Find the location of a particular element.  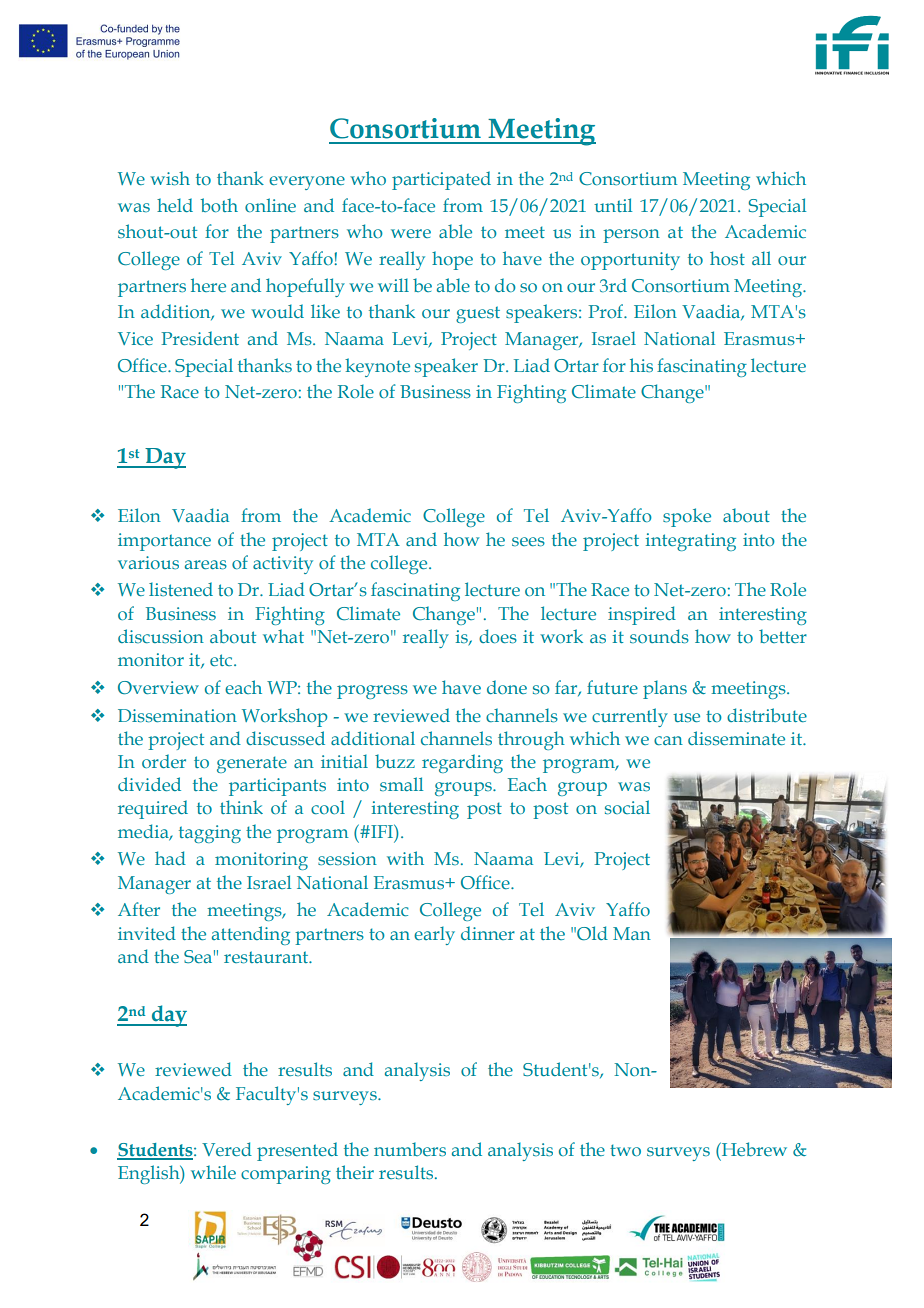

done is located at coordinates (507, 687).
